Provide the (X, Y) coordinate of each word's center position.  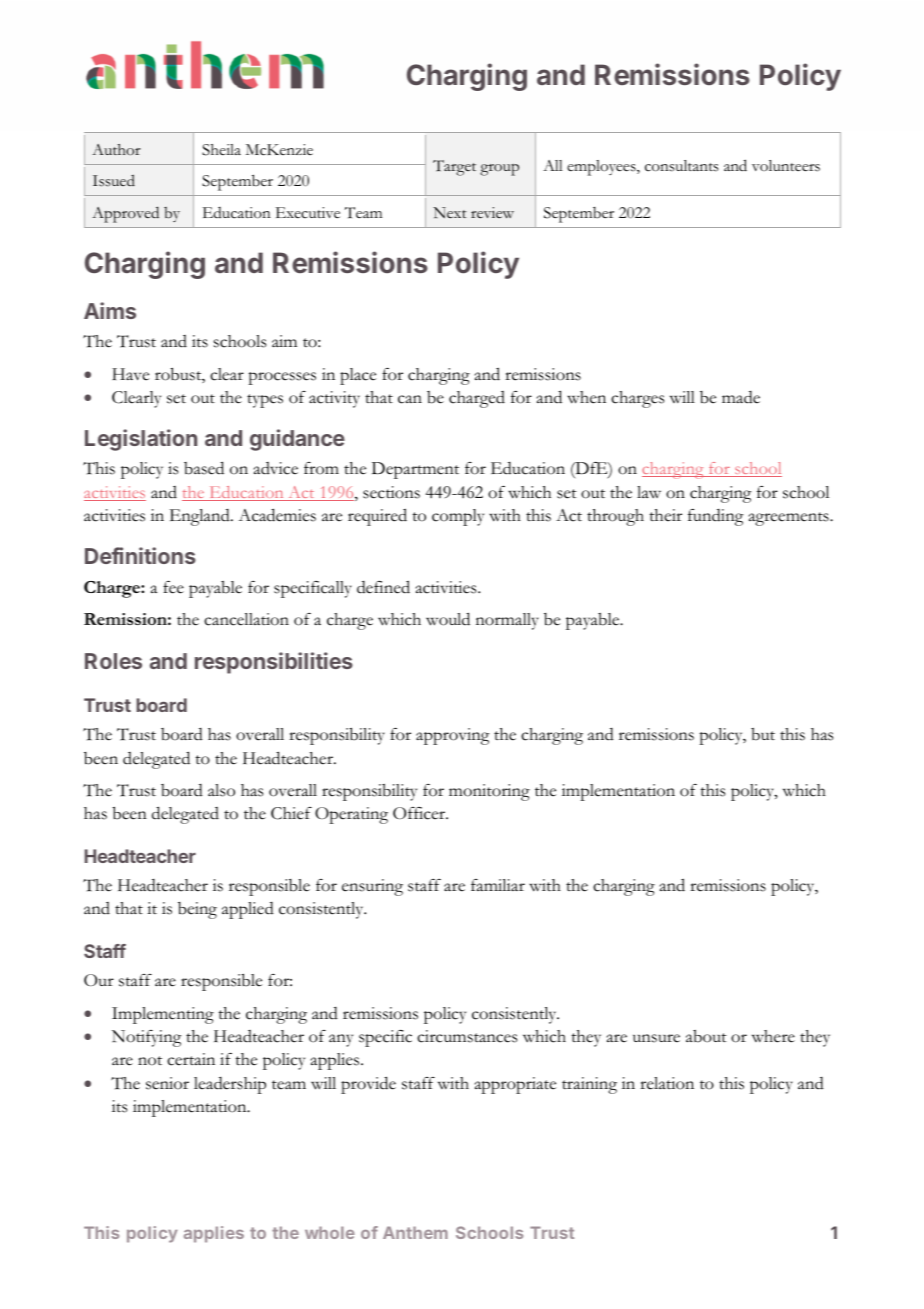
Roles (113, 661)
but (763, 734)
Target (454, 168)
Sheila (221, 150)
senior (167, 1083)
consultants (682, 166)
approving (452, 736)
